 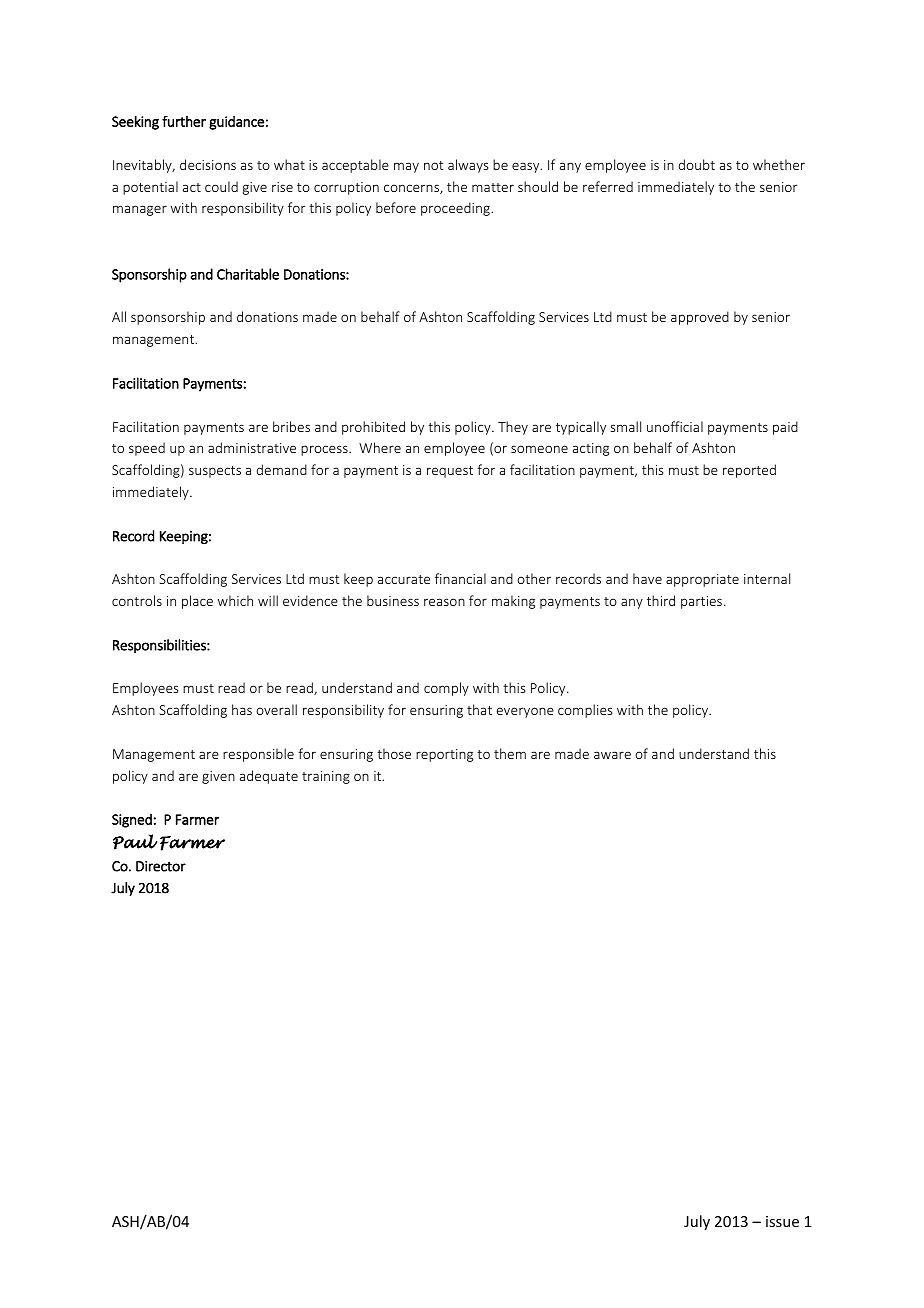 I want to click on reported, so click(x=749, y=471).
